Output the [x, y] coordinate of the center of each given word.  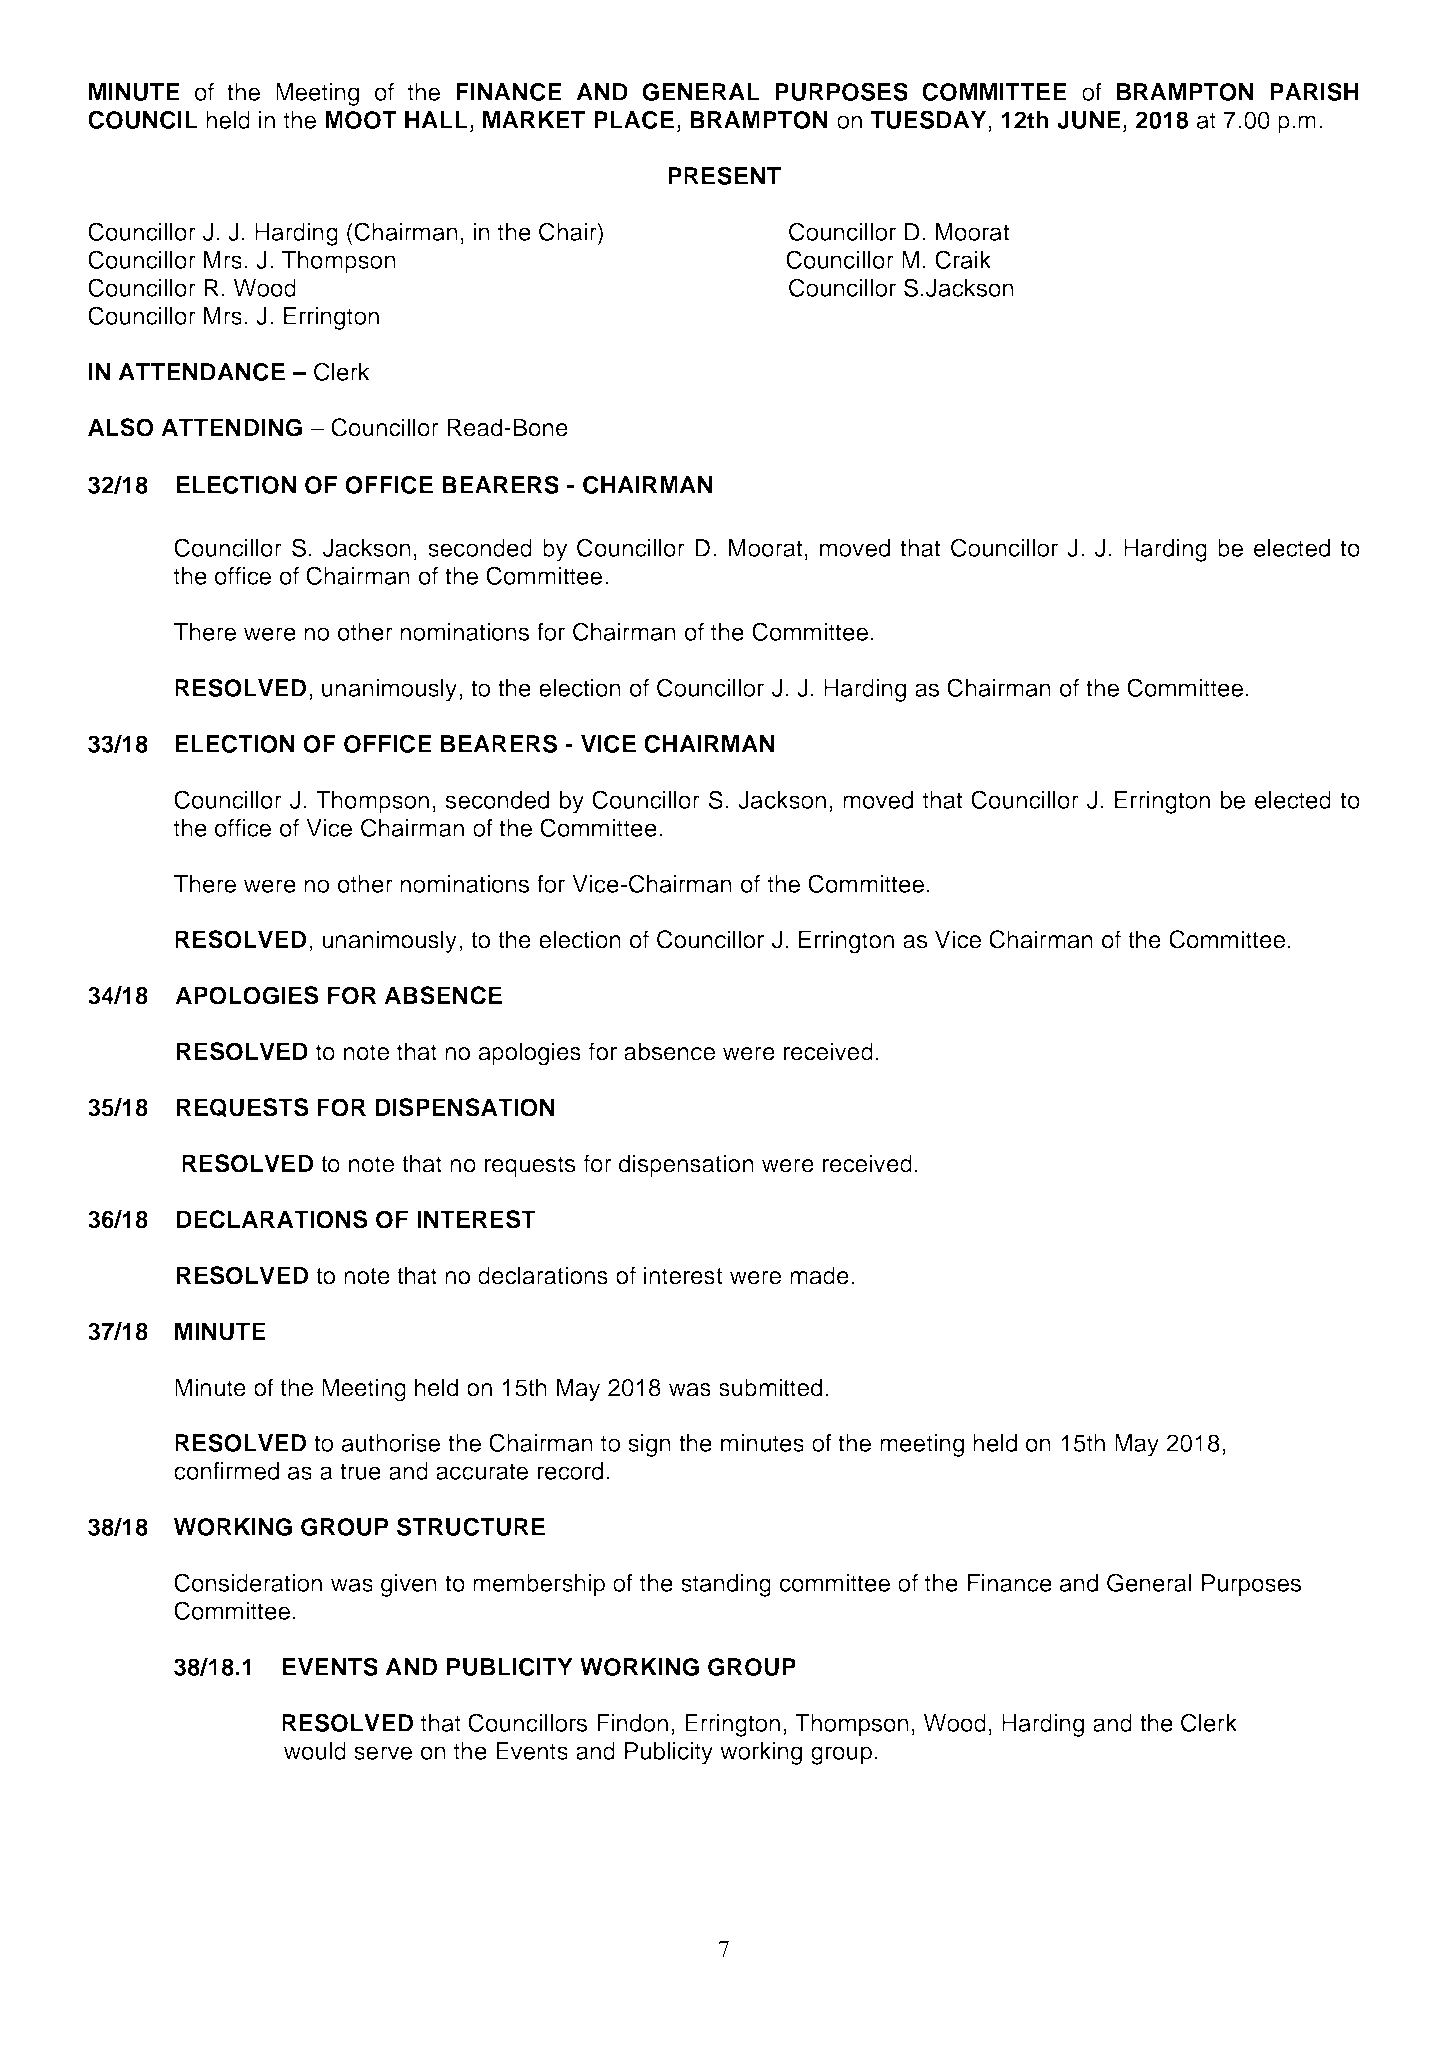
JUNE [1089, 120]
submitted [770, 1387]
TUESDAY [930, 119]
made [819, 1275]
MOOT [361, 120]
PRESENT [724, 175]
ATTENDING [231, 427]
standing [726, 1585]
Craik [963, 259]
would [315, 1751]
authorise [391, 1443]
